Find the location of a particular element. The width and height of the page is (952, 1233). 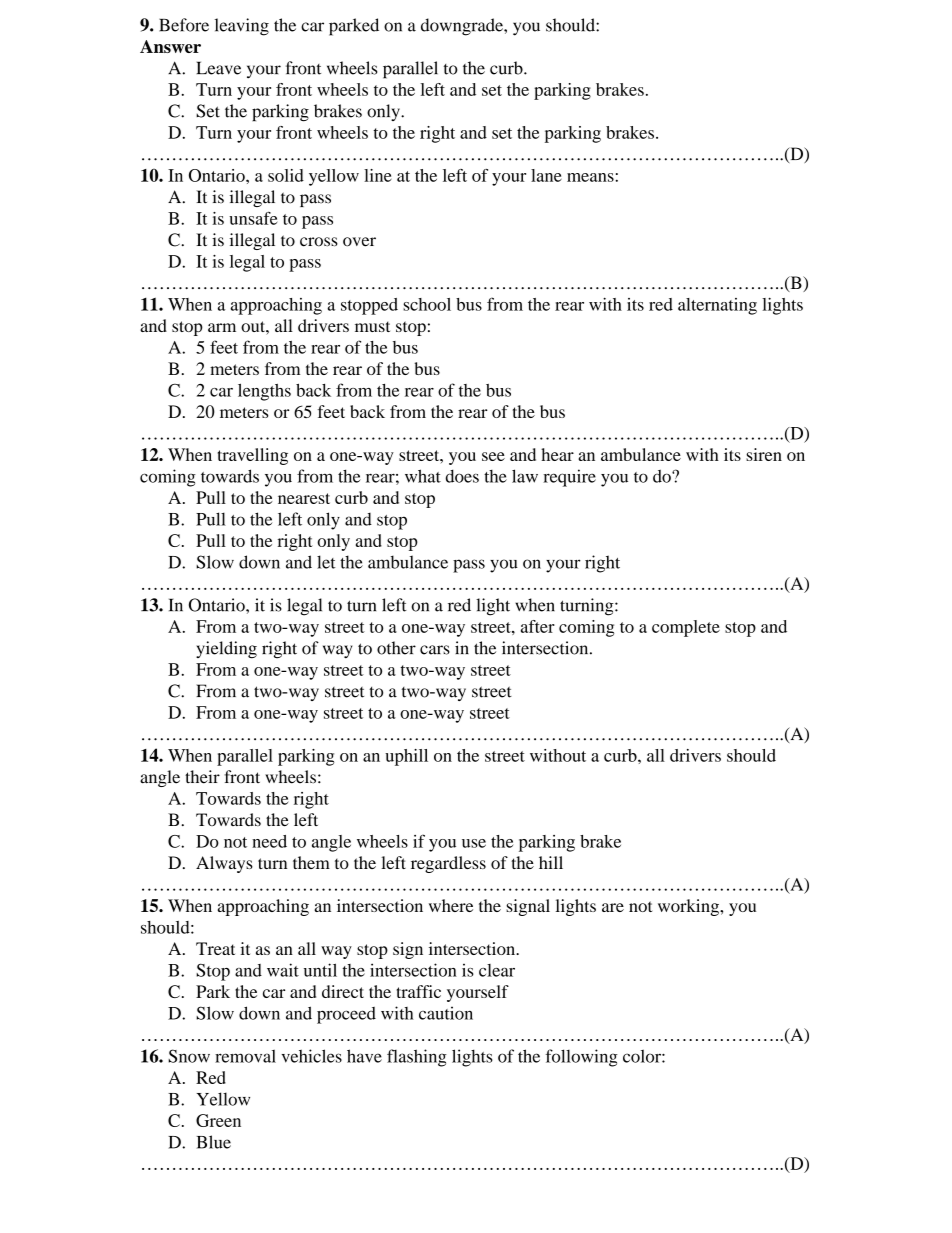

means is located at coordinates (590, 177).
